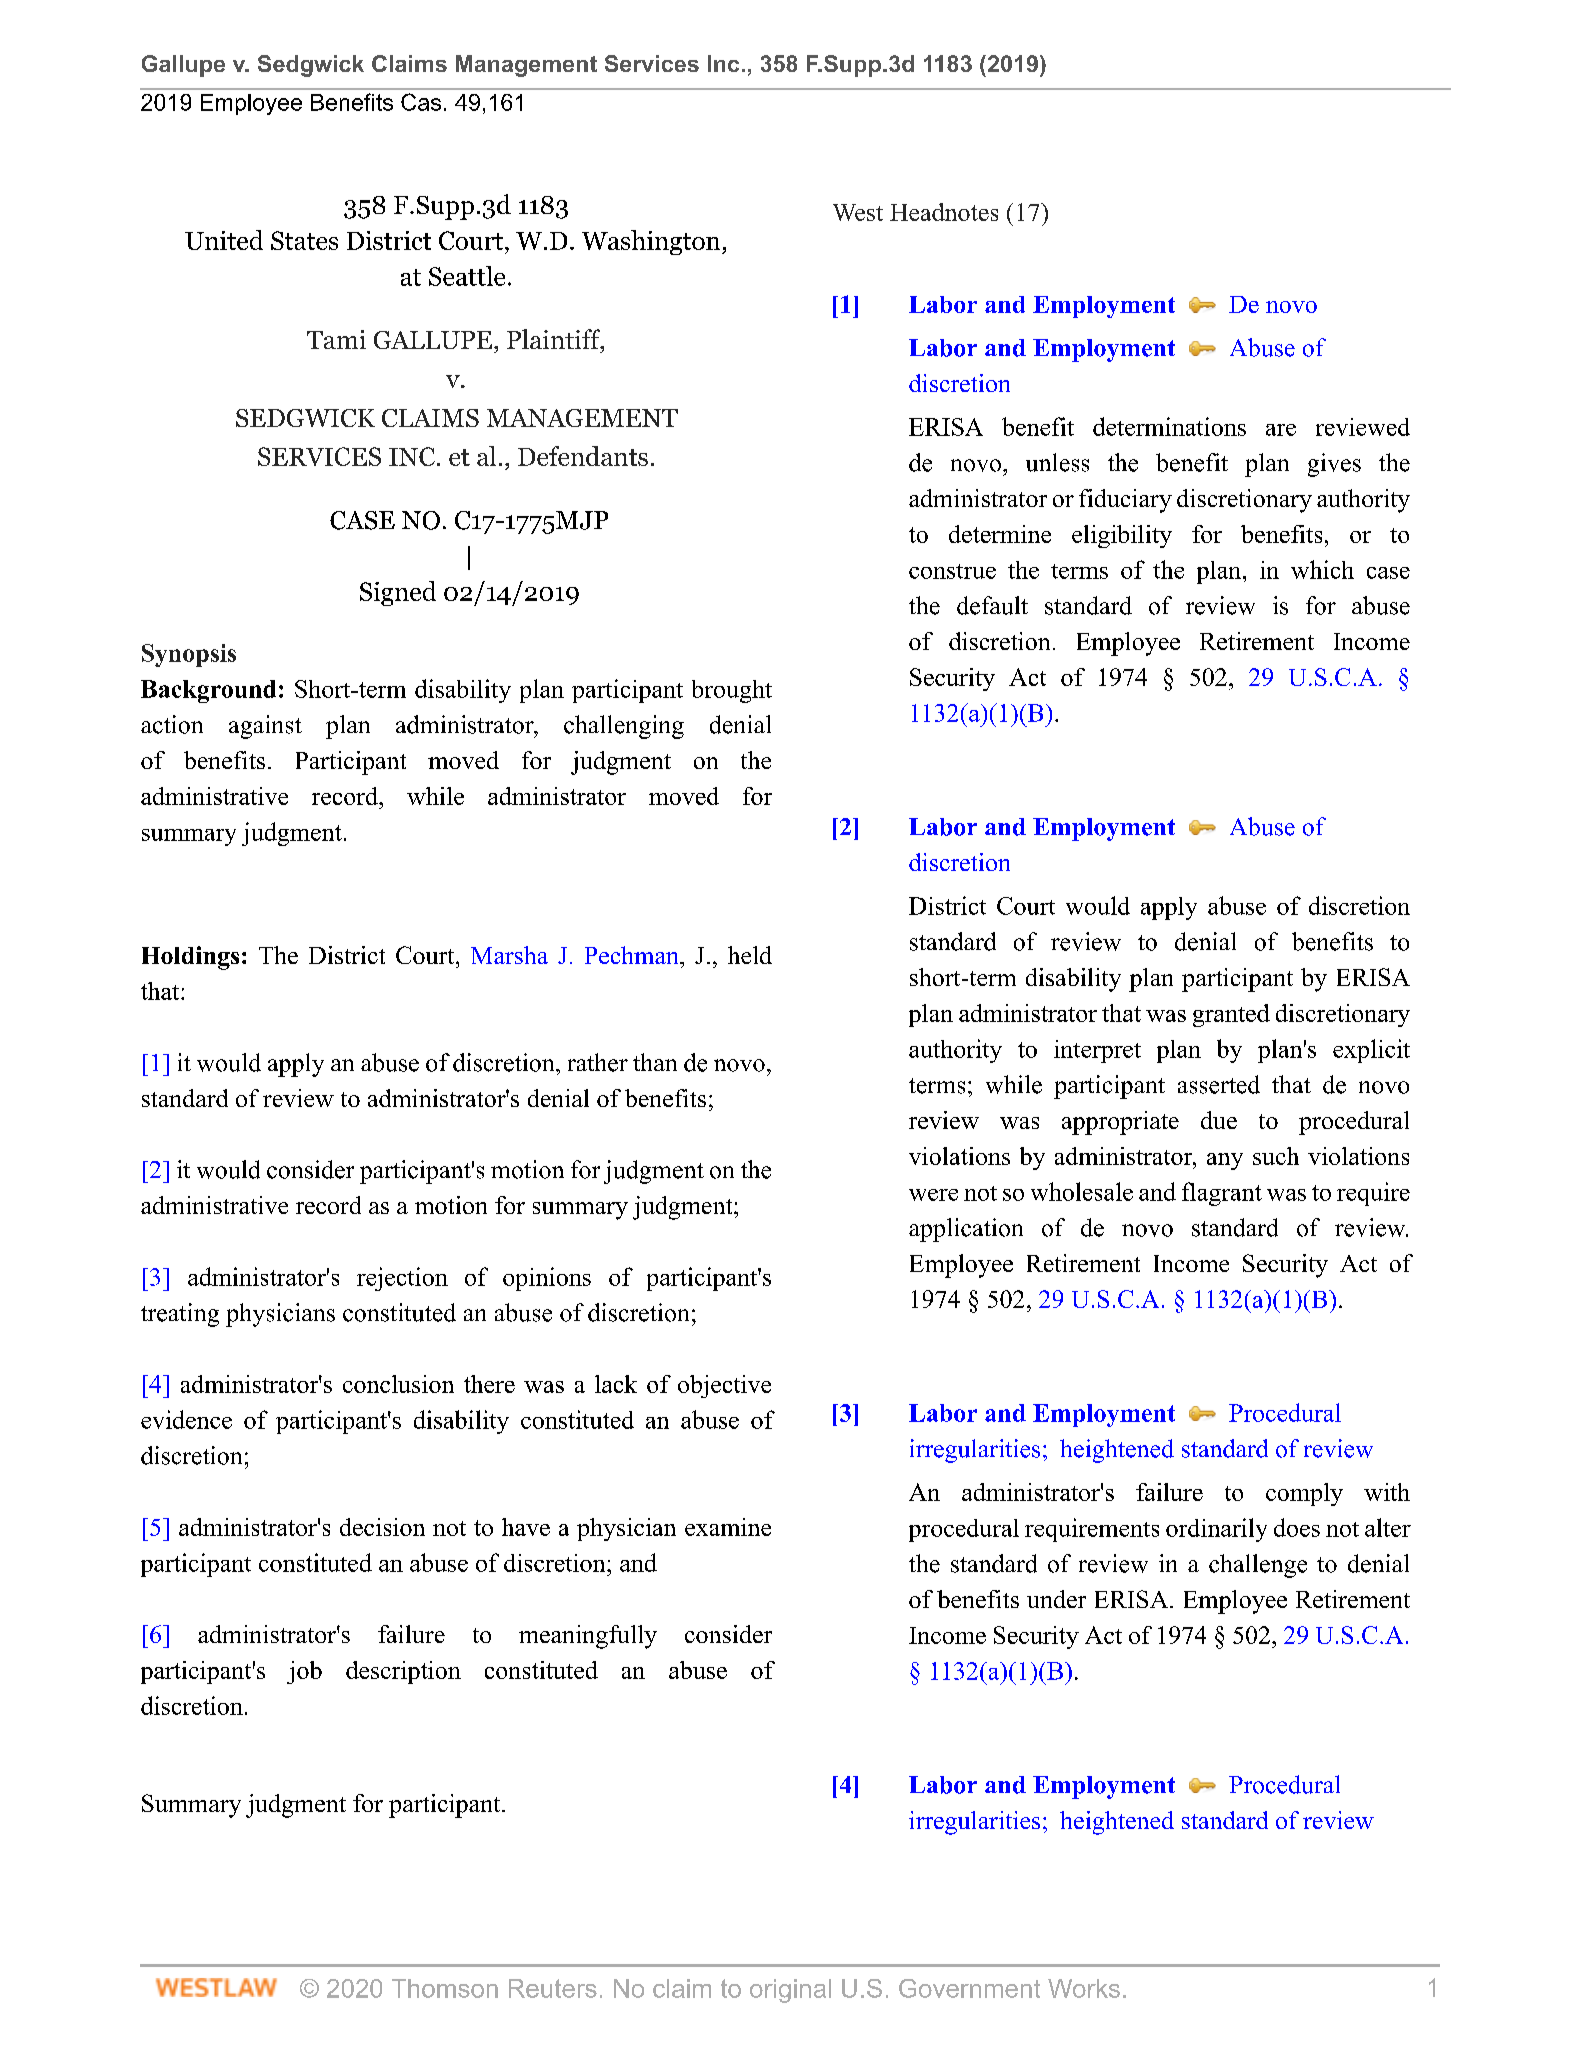 This screenshot has width=1591, height=2059. I want to click on ordinarily, so click(1216, 1530).
